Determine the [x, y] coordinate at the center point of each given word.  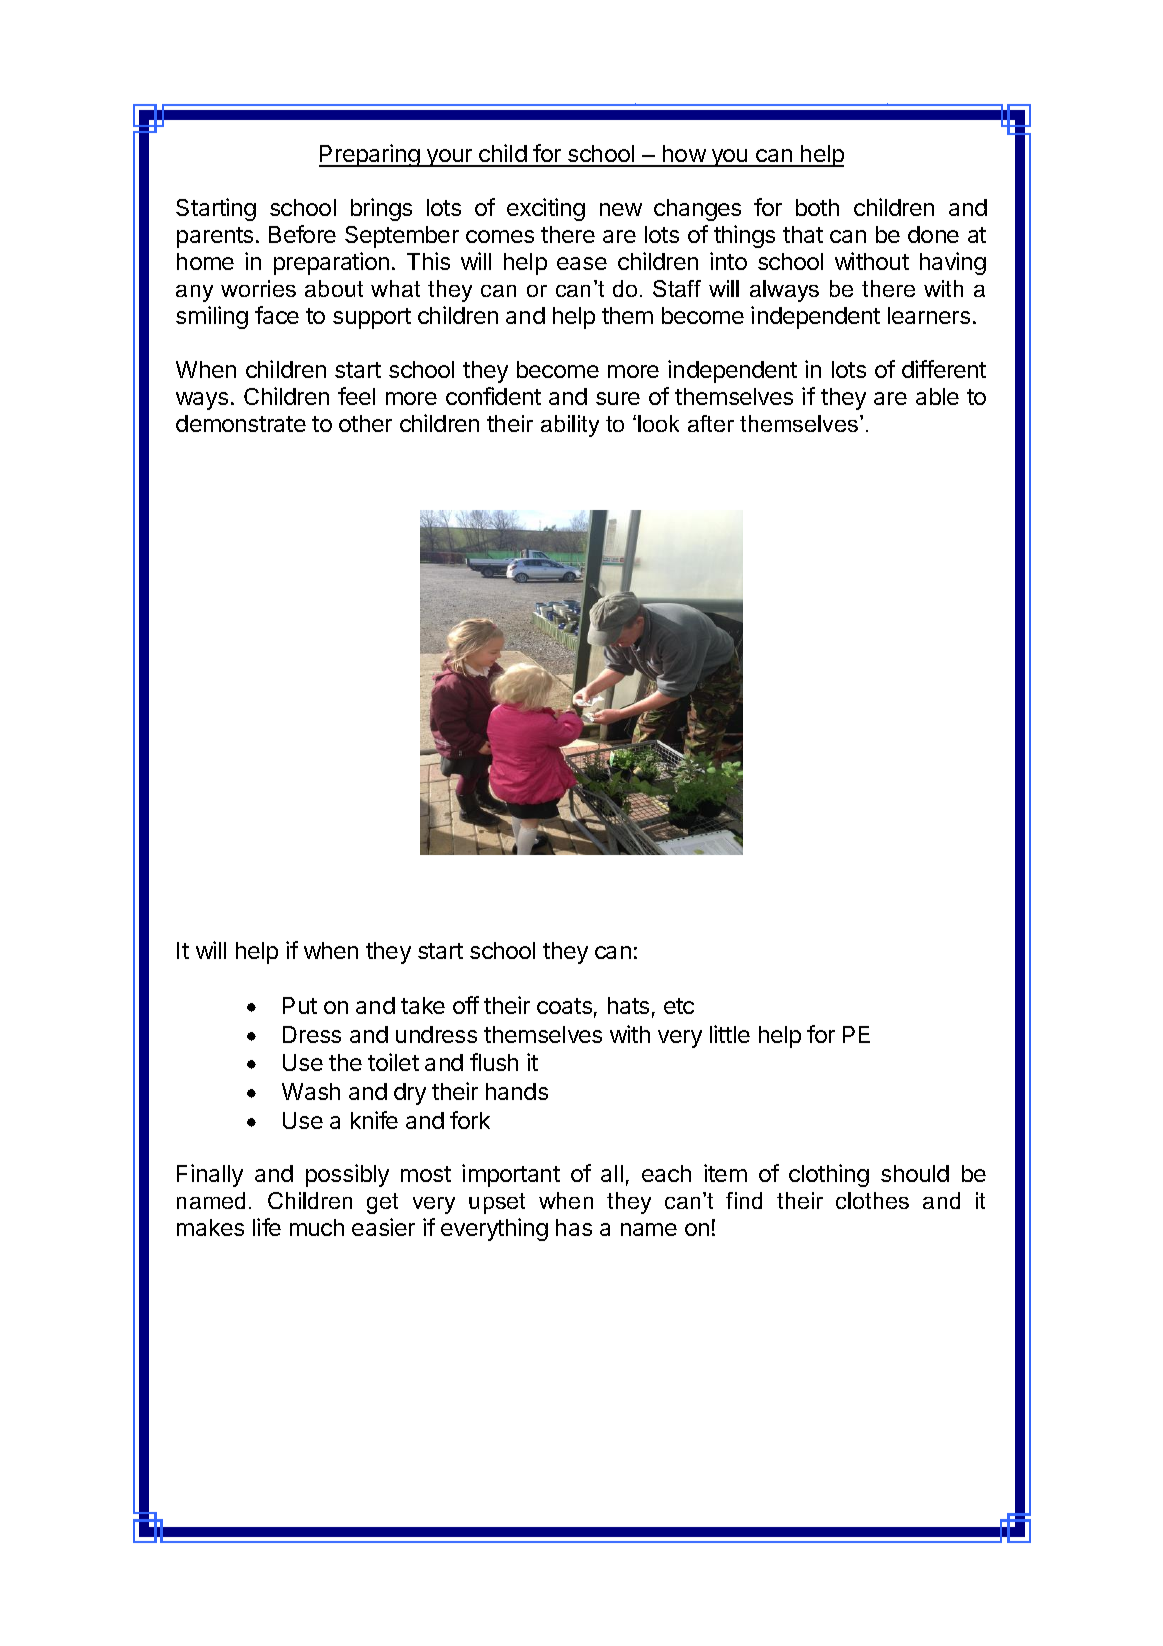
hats [628, 1005]
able [937, 396]
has [574, 1227]
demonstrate [241, 423]
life [267, 1227]
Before [302, 234]
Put [300, 1005]
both [817, 207]
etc [679, 1006]
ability [570, 426]
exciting [546, 209]
